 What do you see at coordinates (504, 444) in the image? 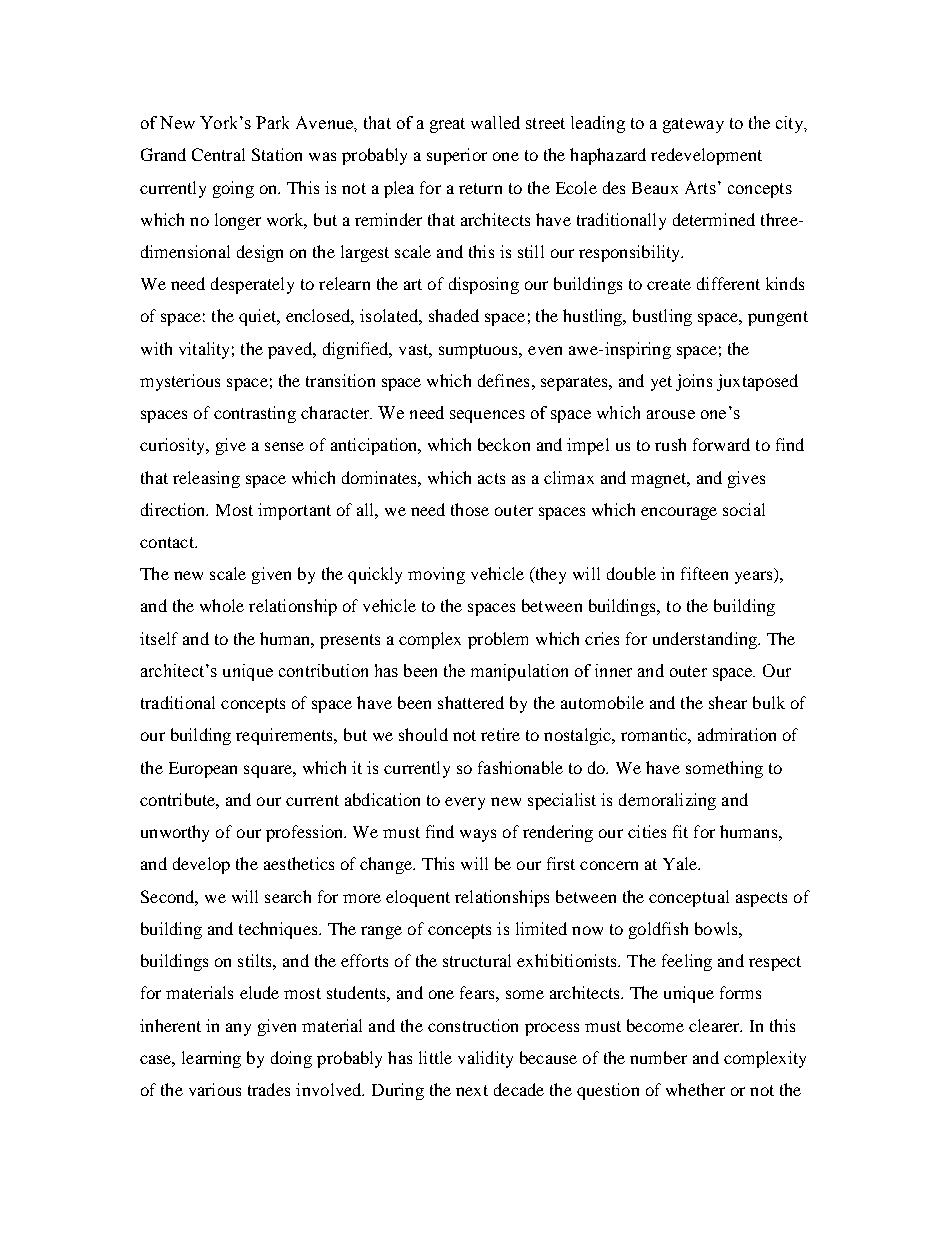
I see `beckon` at bounding box center [504, 444].
